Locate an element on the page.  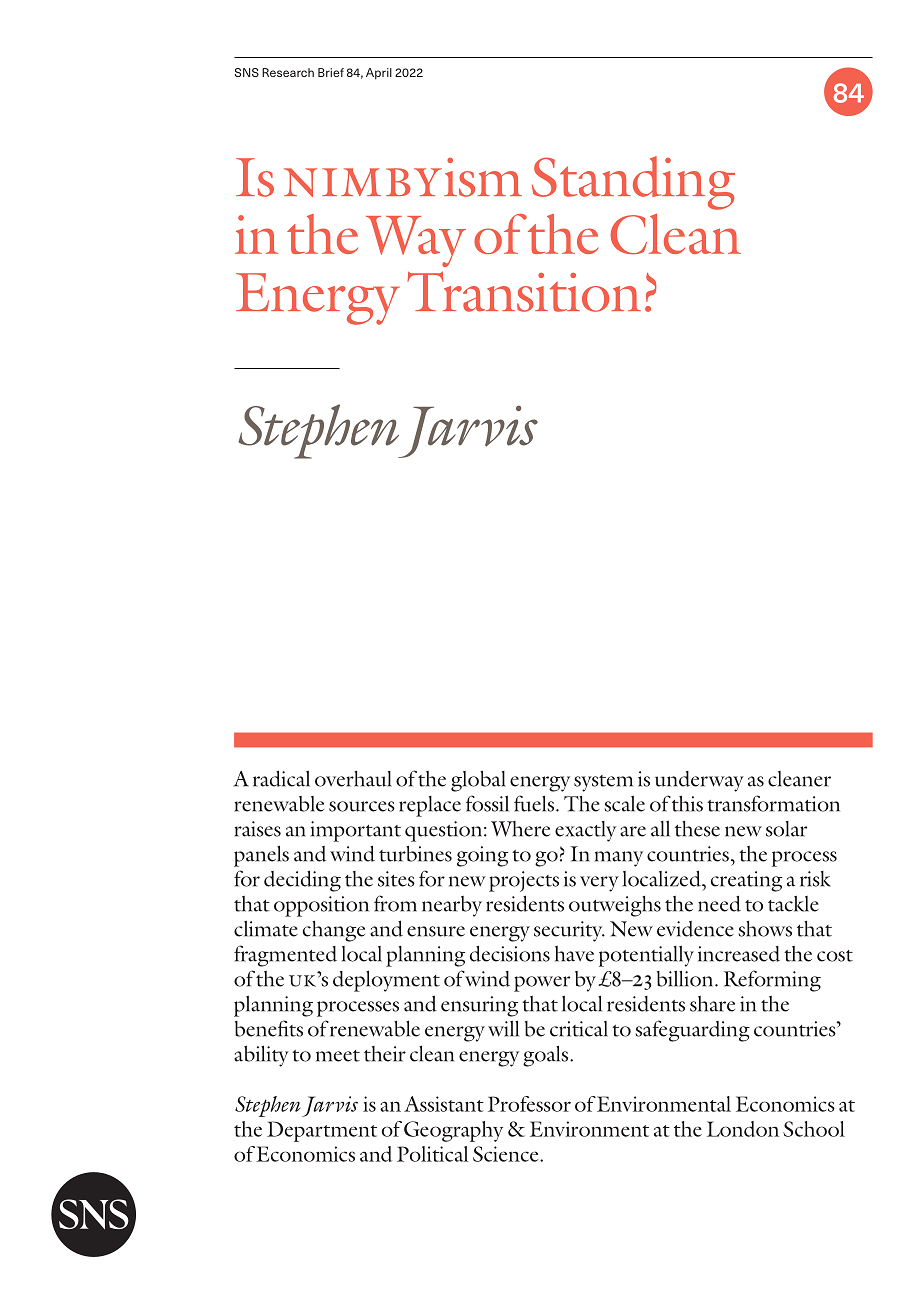
deciding is located at coordinates (302, 881).
